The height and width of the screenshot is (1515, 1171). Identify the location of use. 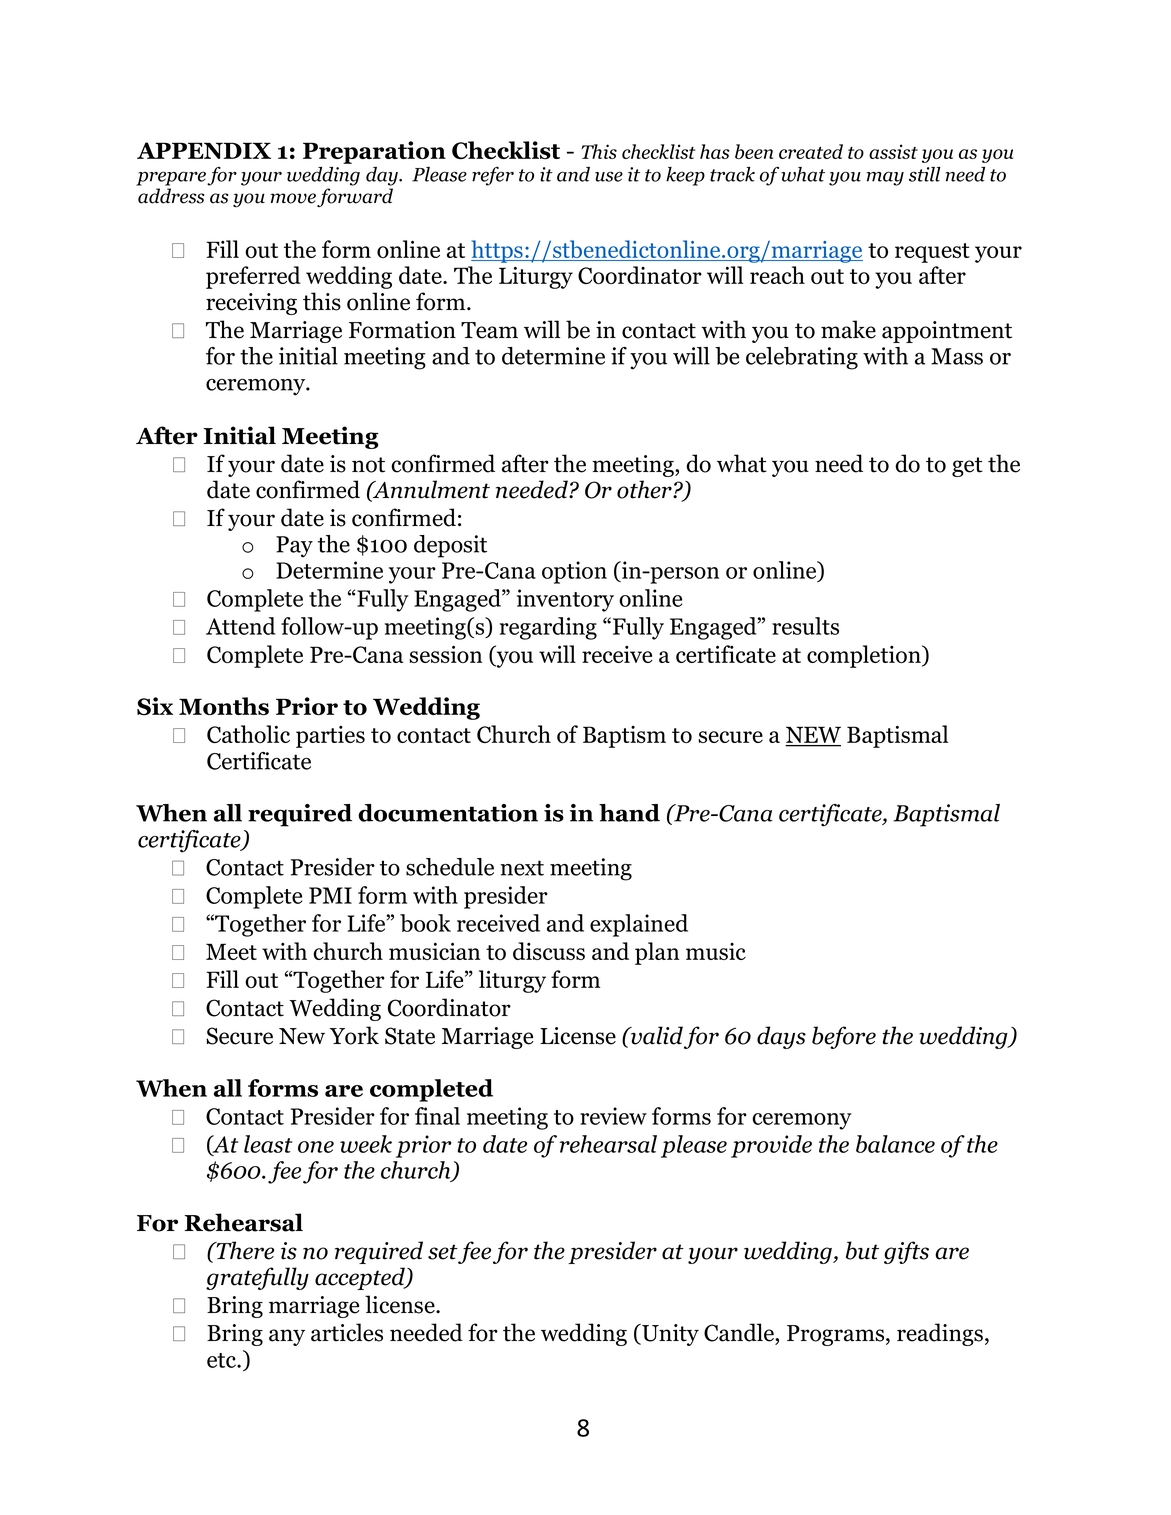
(609, 176).
